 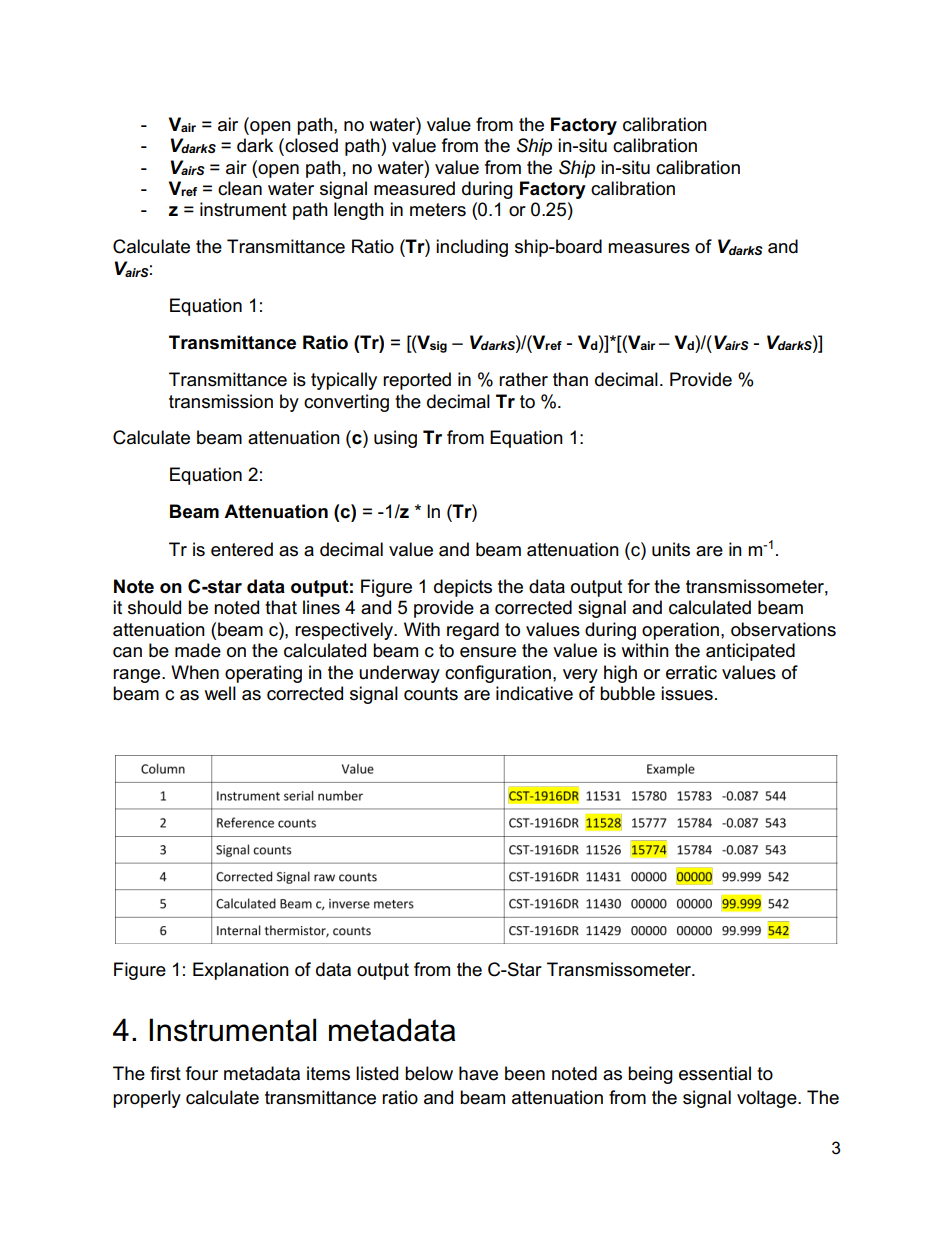 What do you see at coordinates (395, 439) in the screenshot?
I see `using` at bounding box center [395, 439].
